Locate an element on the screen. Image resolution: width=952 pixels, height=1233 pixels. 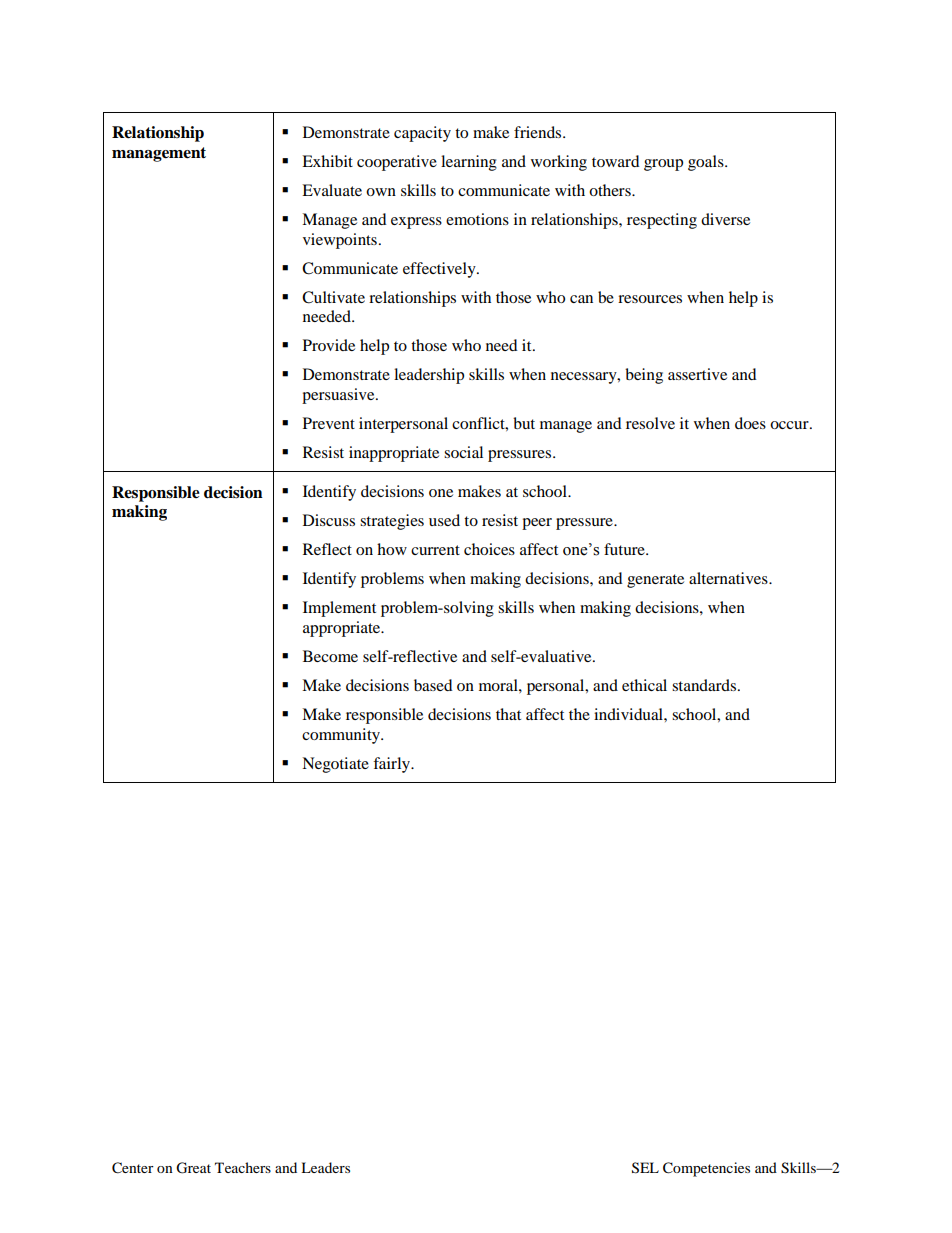
current is located at coordinates (435, 550).
